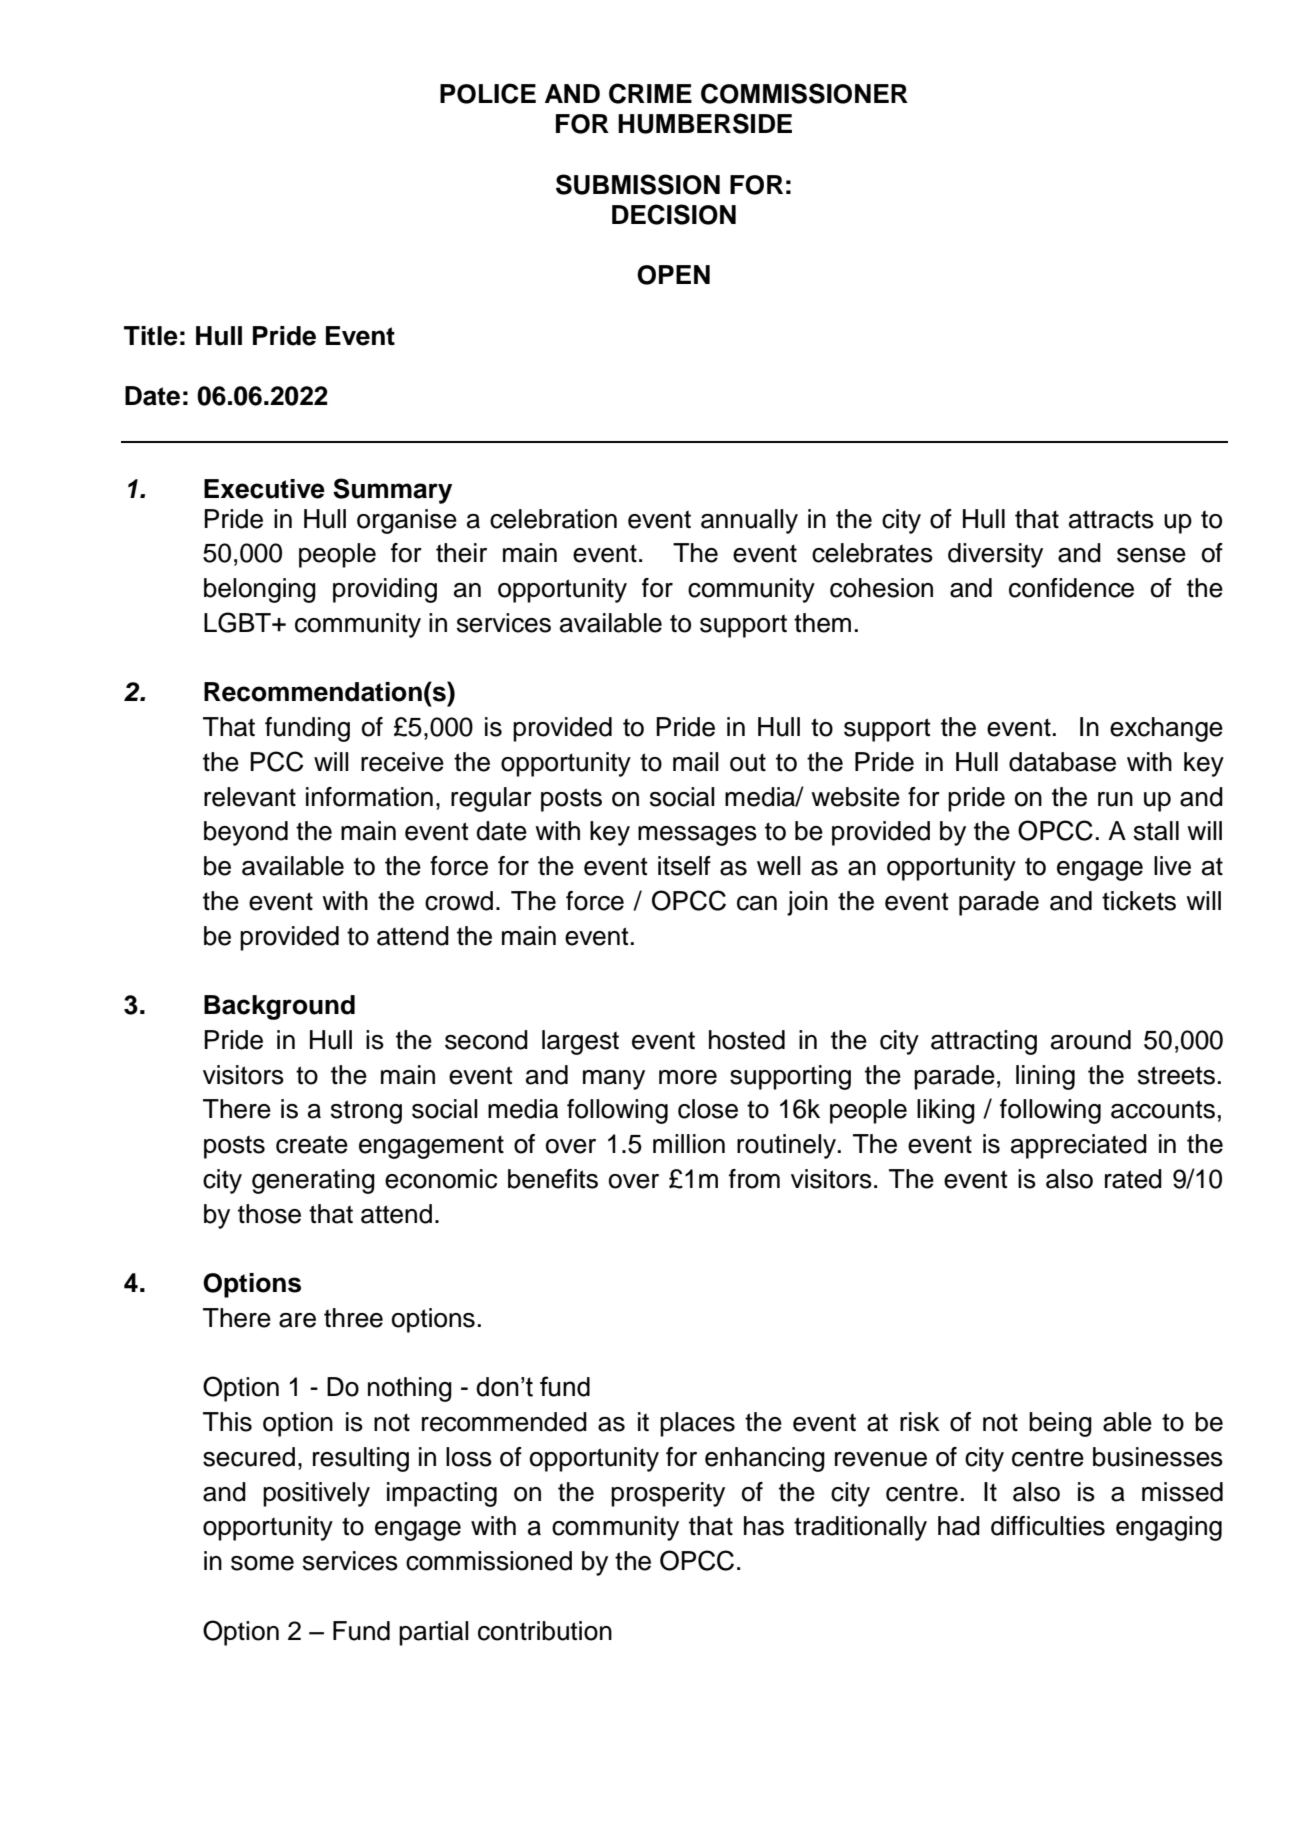 The image size is (1303, 1843). What do you see at coordinates (749, 521) in the document?
I see `annually` at bounding box center [749, 521].
